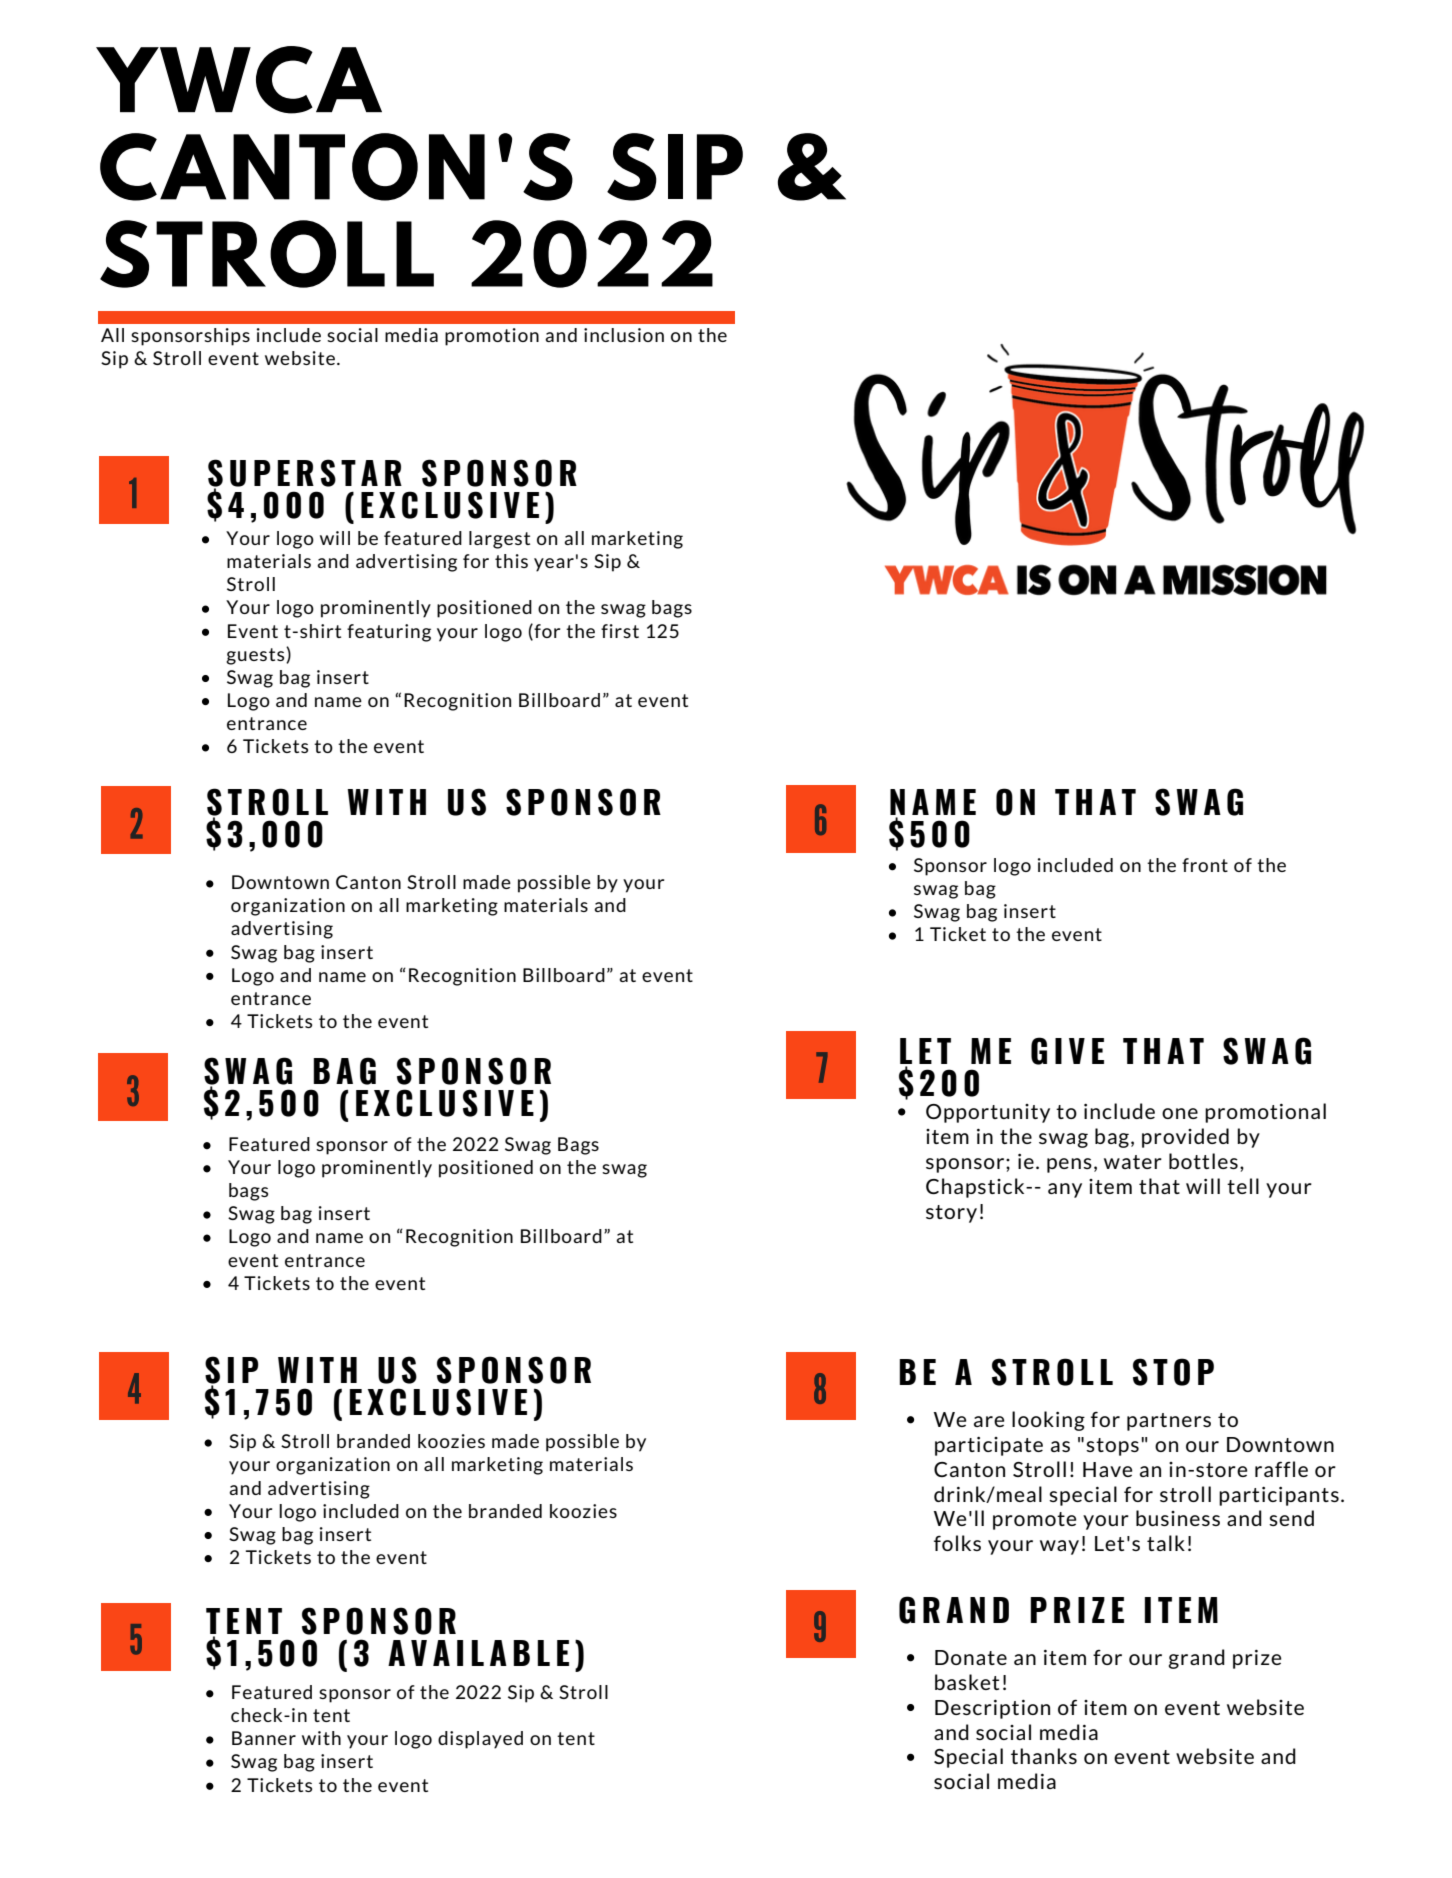 The width and height of the page is (1452, 1878). What do you see at coordinates (1205, 865) in the page?
I see `front` at bounding box center [1205, 865].
